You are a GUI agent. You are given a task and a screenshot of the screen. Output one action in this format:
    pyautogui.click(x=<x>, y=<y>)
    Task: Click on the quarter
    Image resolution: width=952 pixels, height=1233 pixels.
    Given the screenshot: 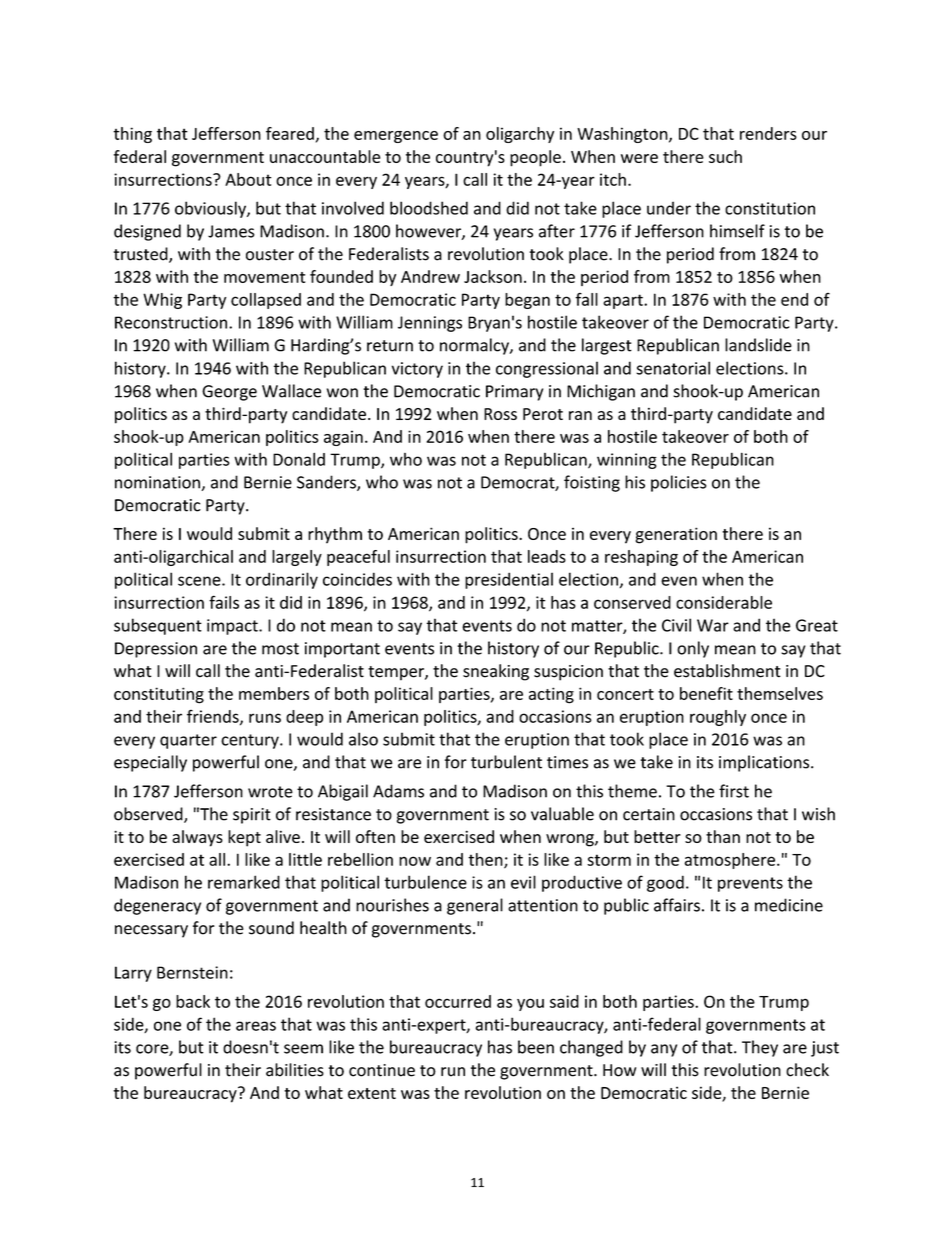 What is the action you would take?
    pyautogui.click(x=188, y=741)
